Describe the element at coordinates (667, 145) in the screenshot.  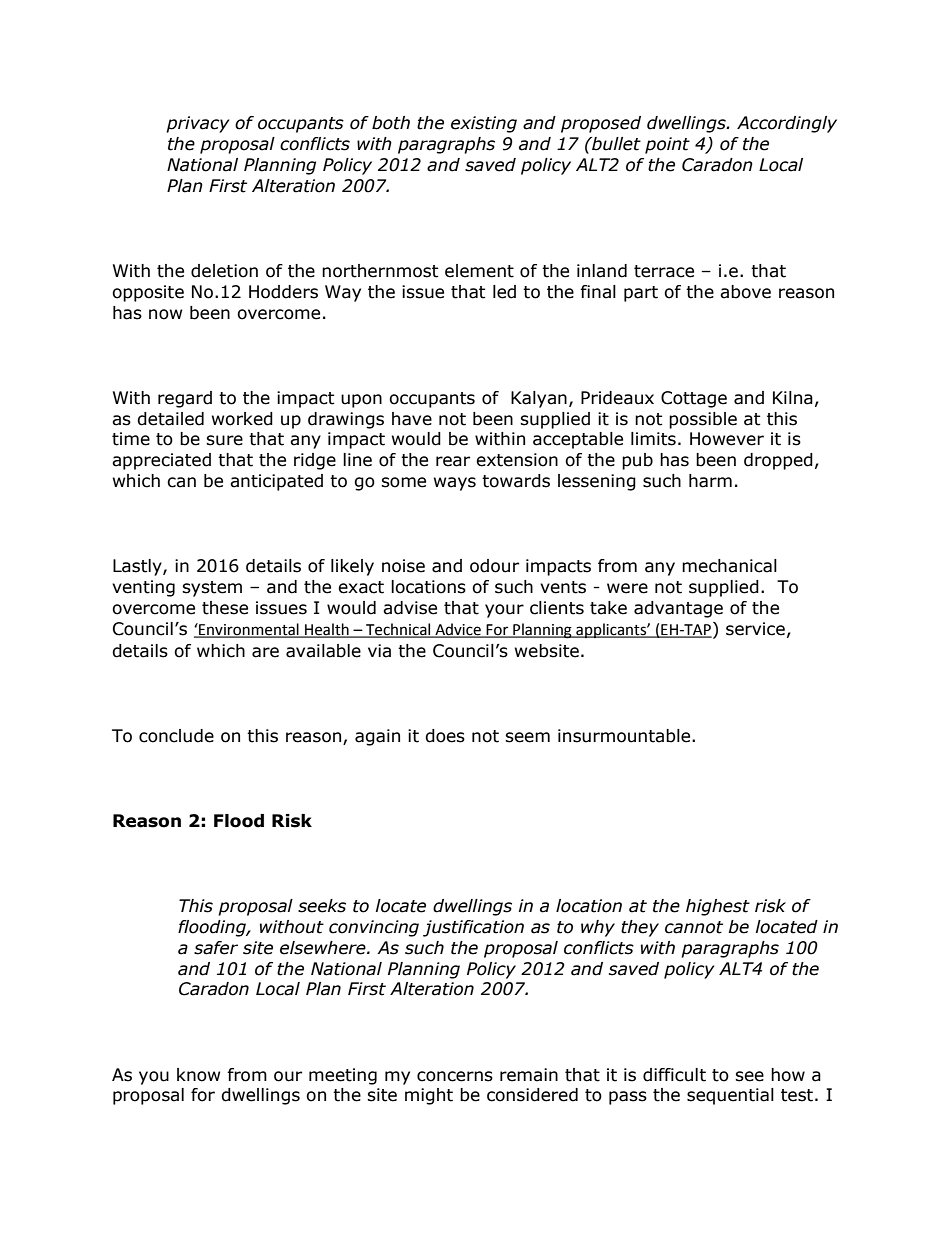
I see `point` at that location.
